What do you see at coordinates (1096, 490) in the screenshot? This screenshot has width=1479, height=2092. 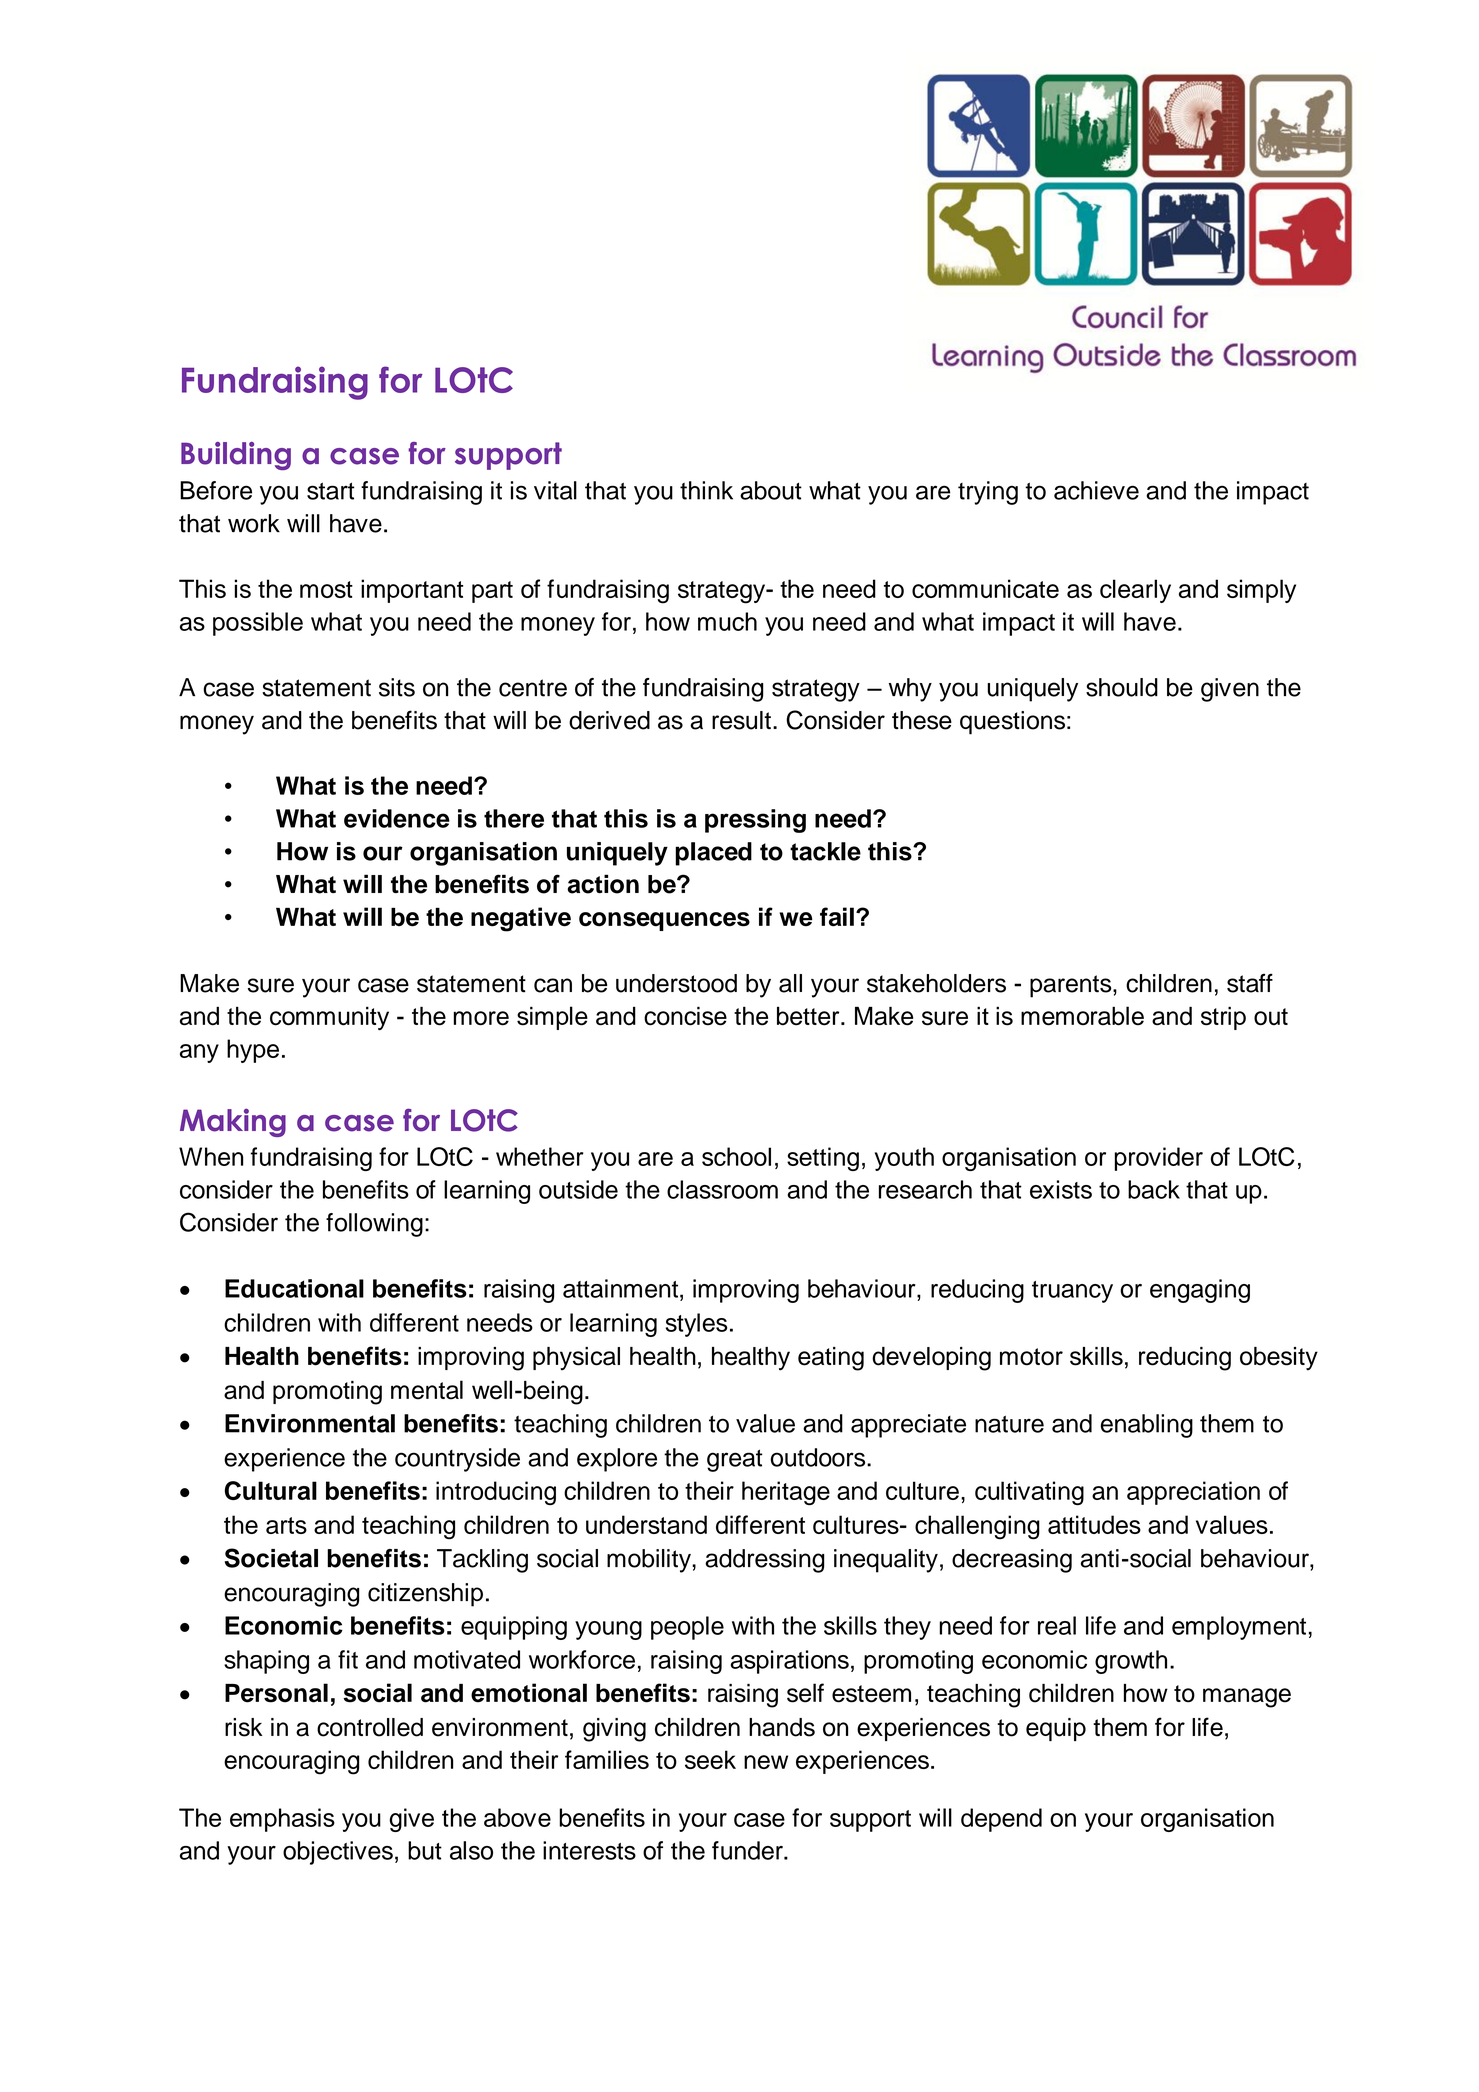 I see `achieve` at bounding box center [1096, 490].
